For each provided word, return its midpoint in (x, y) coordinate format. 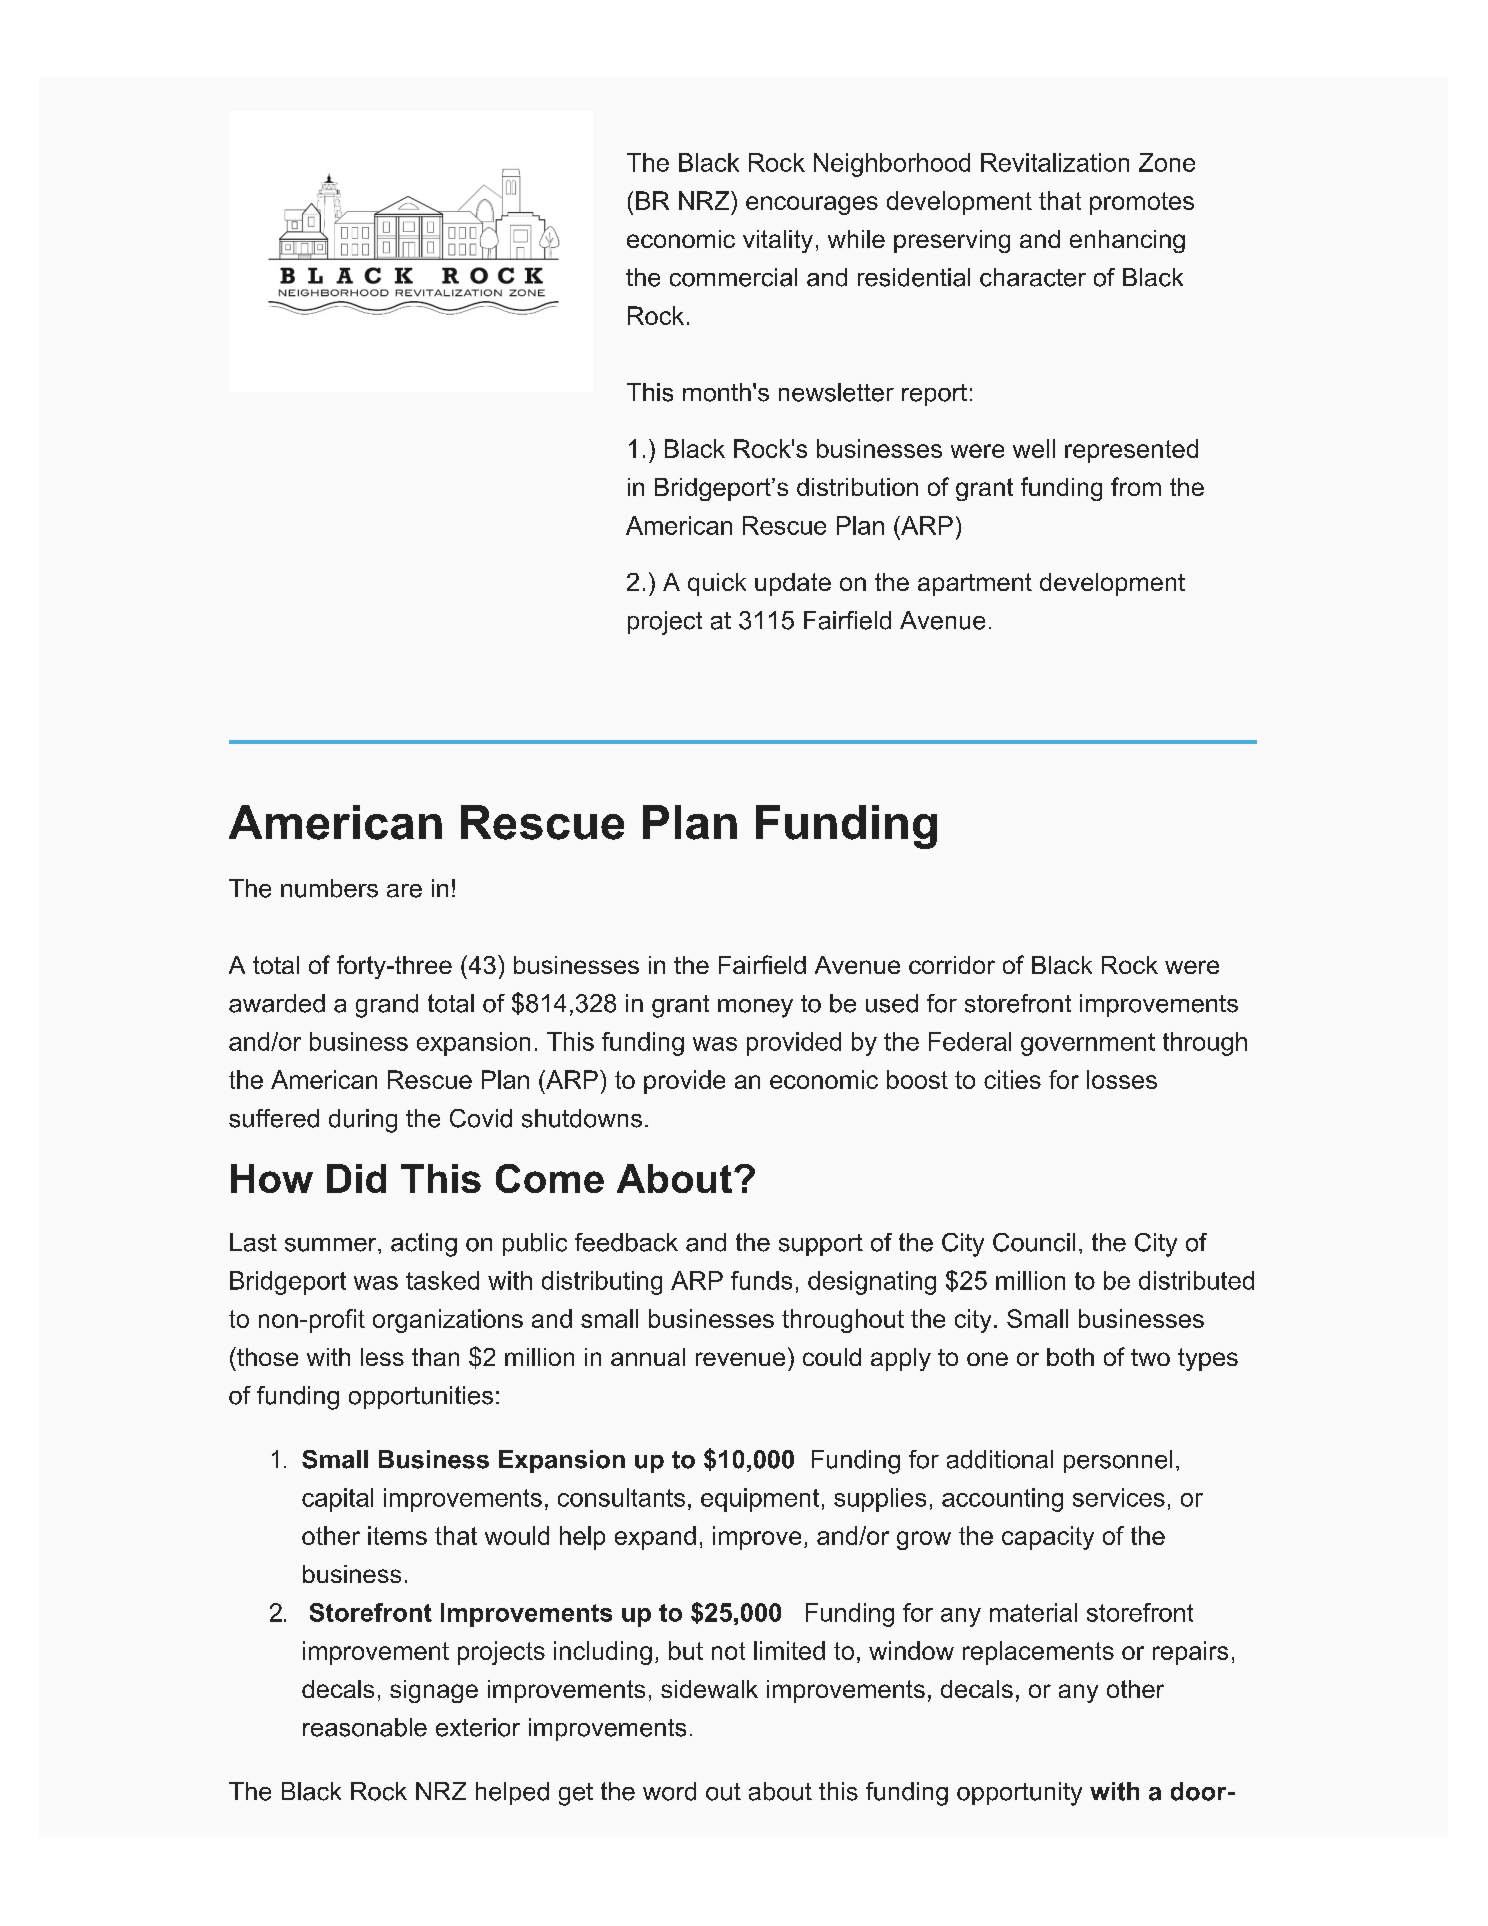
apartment (975, 584)
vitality (778, 241)
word (669, 1791)
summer (332, 1245)
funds (761, 1280)
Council (1034, 1242)
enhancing (1127, 241)
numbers (329, 888)
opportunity (1019, 1794)
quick (717, 584)
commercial (733, 277)
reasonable (365, 1727)
